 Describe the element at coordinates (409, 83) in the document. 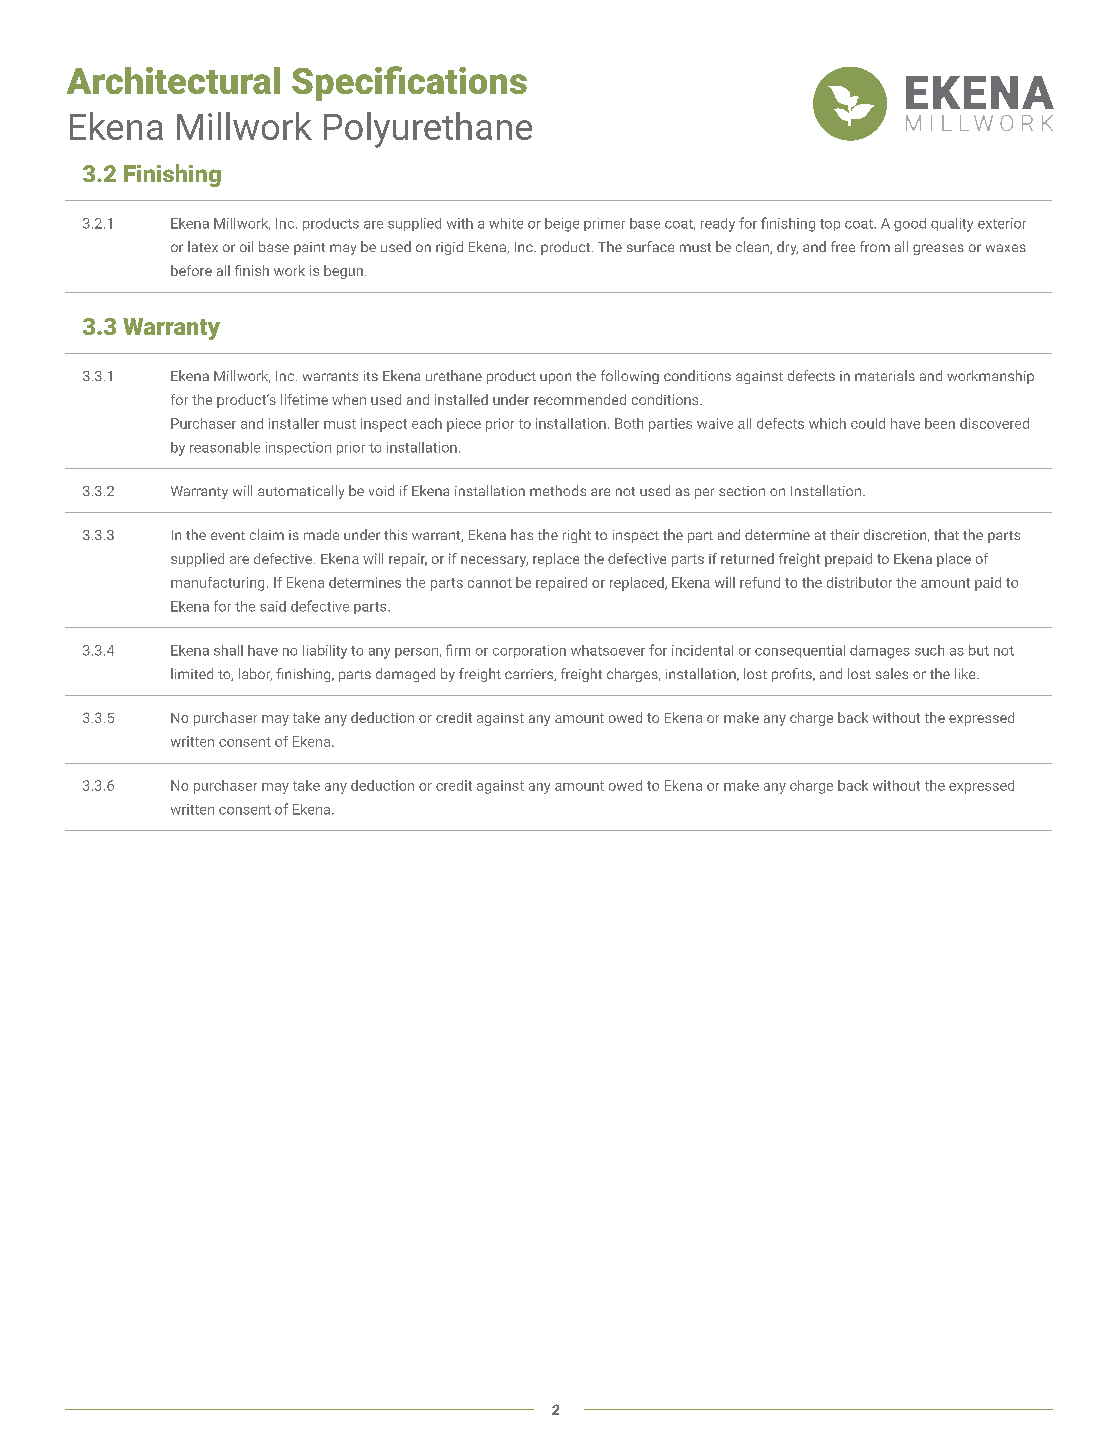

I see `Specifications` at that location.
